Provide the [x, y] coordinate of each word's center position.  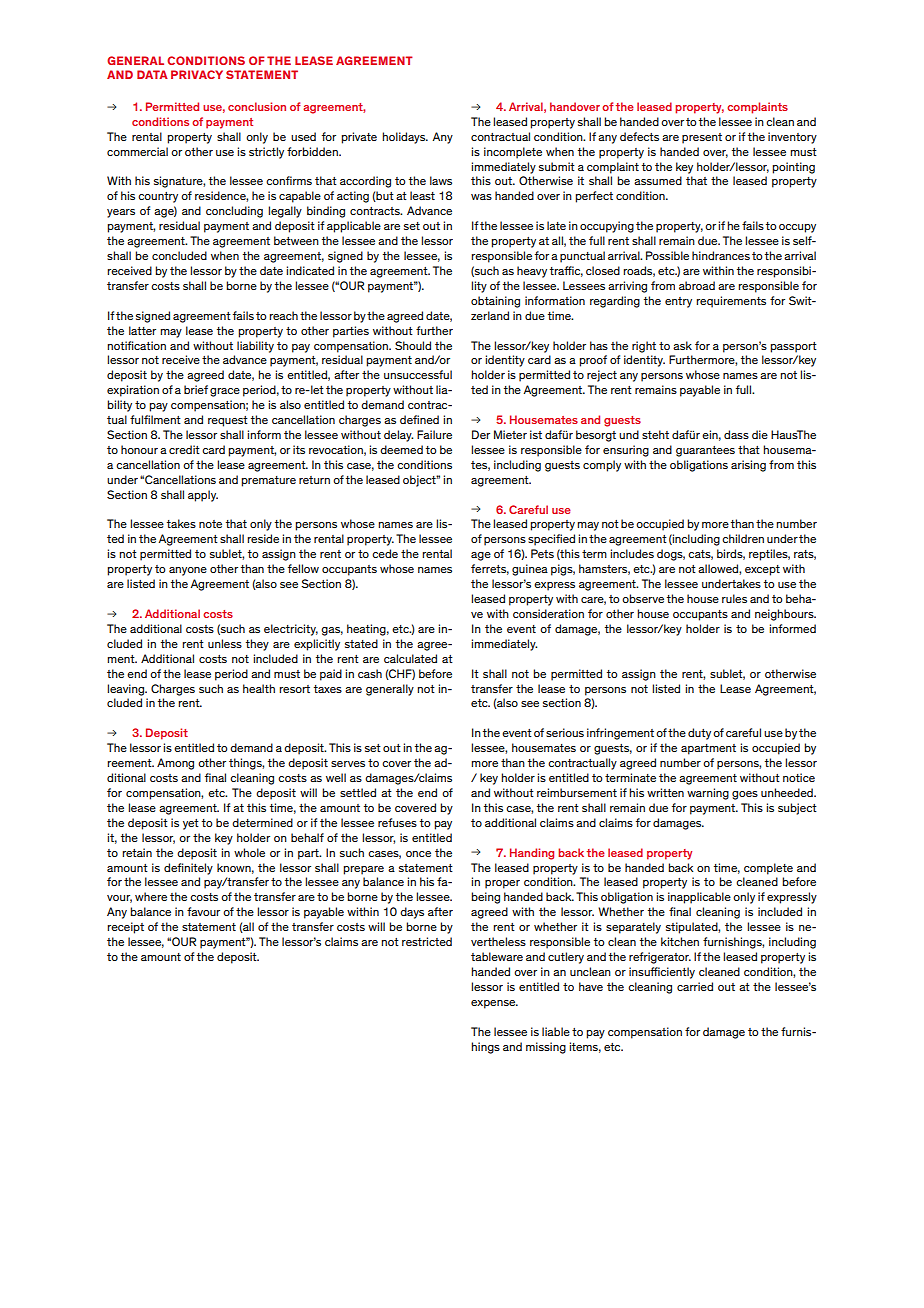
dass [736, 434]
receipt [125, 928]
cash [370, 673]
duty [699, 734]
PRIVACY [197, 74]
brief [196, 389]
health [259, 688]
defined [419, 419]
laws [441, 180]
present [702, 138]
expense [494, 1004]
